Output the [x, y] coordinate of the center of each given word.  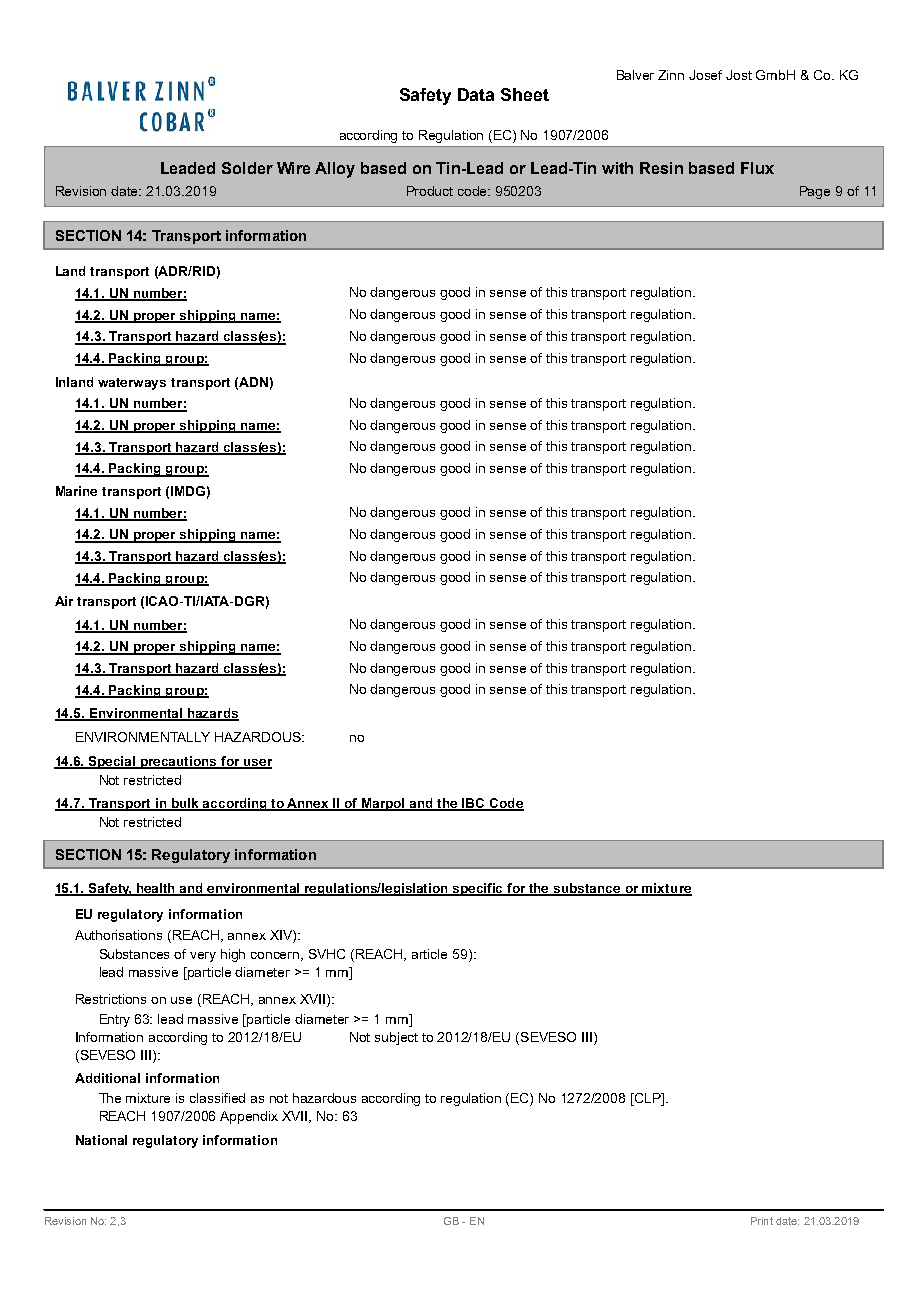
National [101, 1140]
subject [396, 1038]
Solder [247, 168]
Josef [705, 75]
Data [476, 94]
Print [762, 1221]
